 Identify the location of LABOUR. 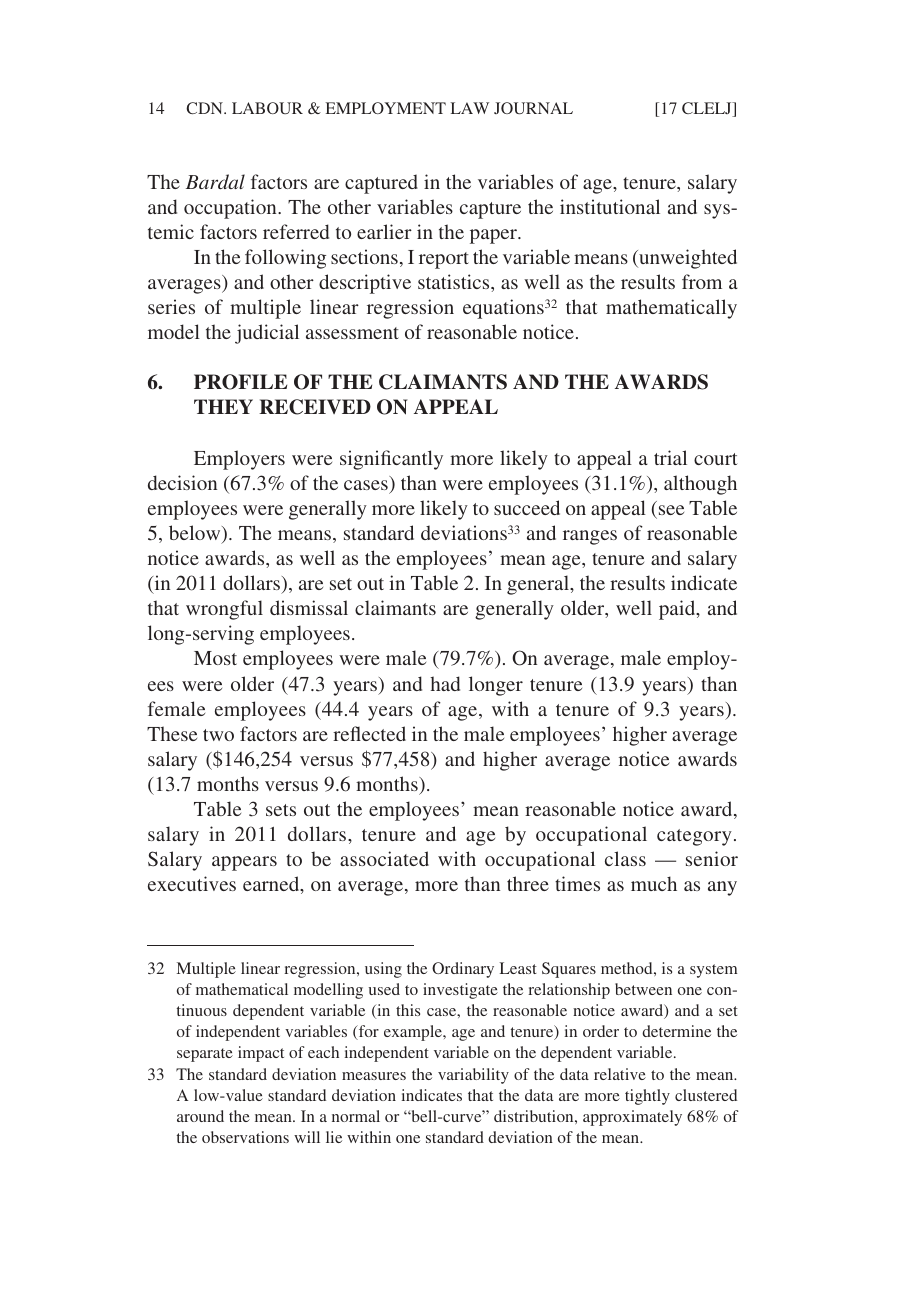
(267, 108).
